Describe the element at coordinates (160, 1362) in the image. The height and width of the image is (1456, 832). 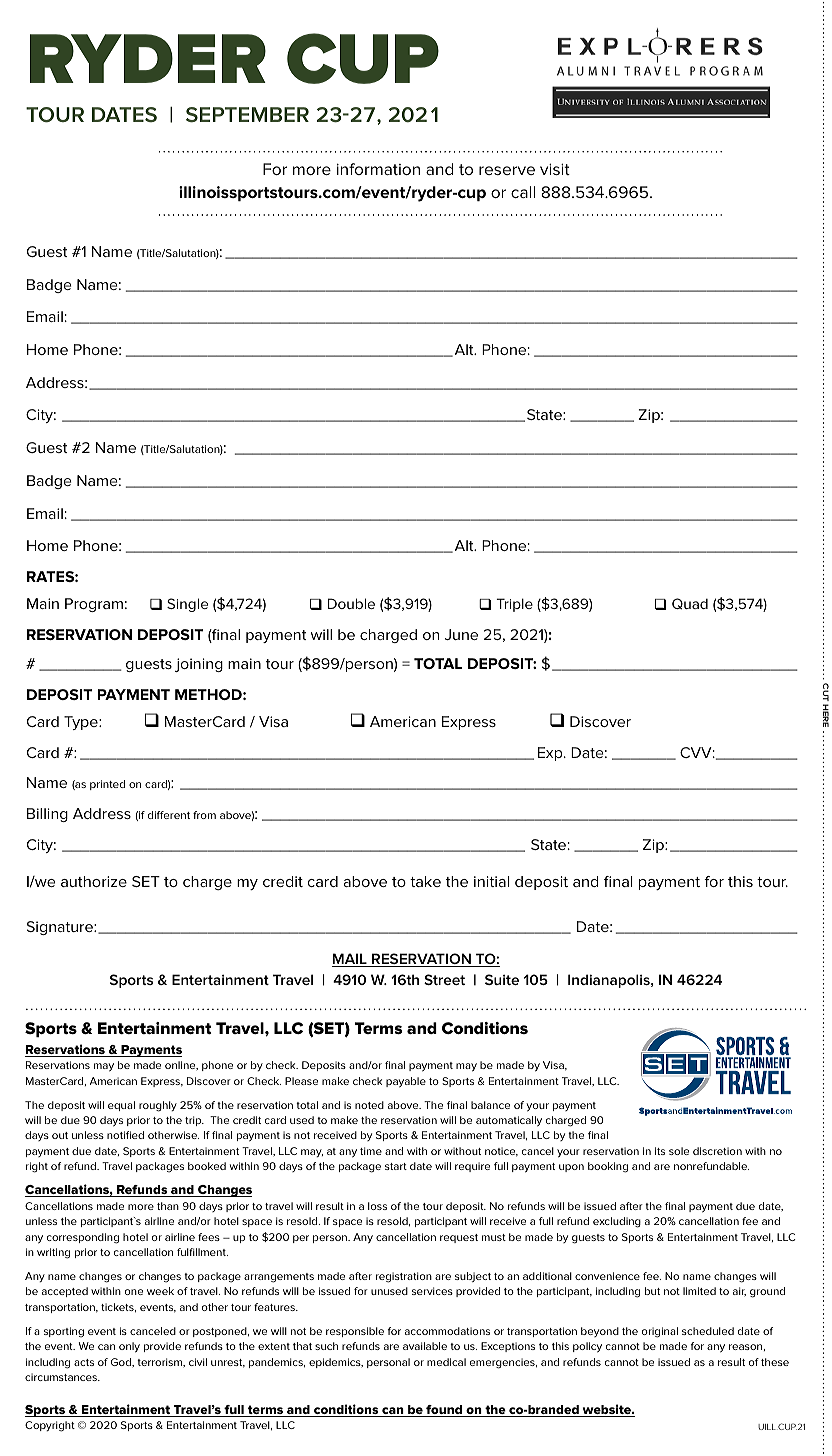
I see `terrorism` at that location.
